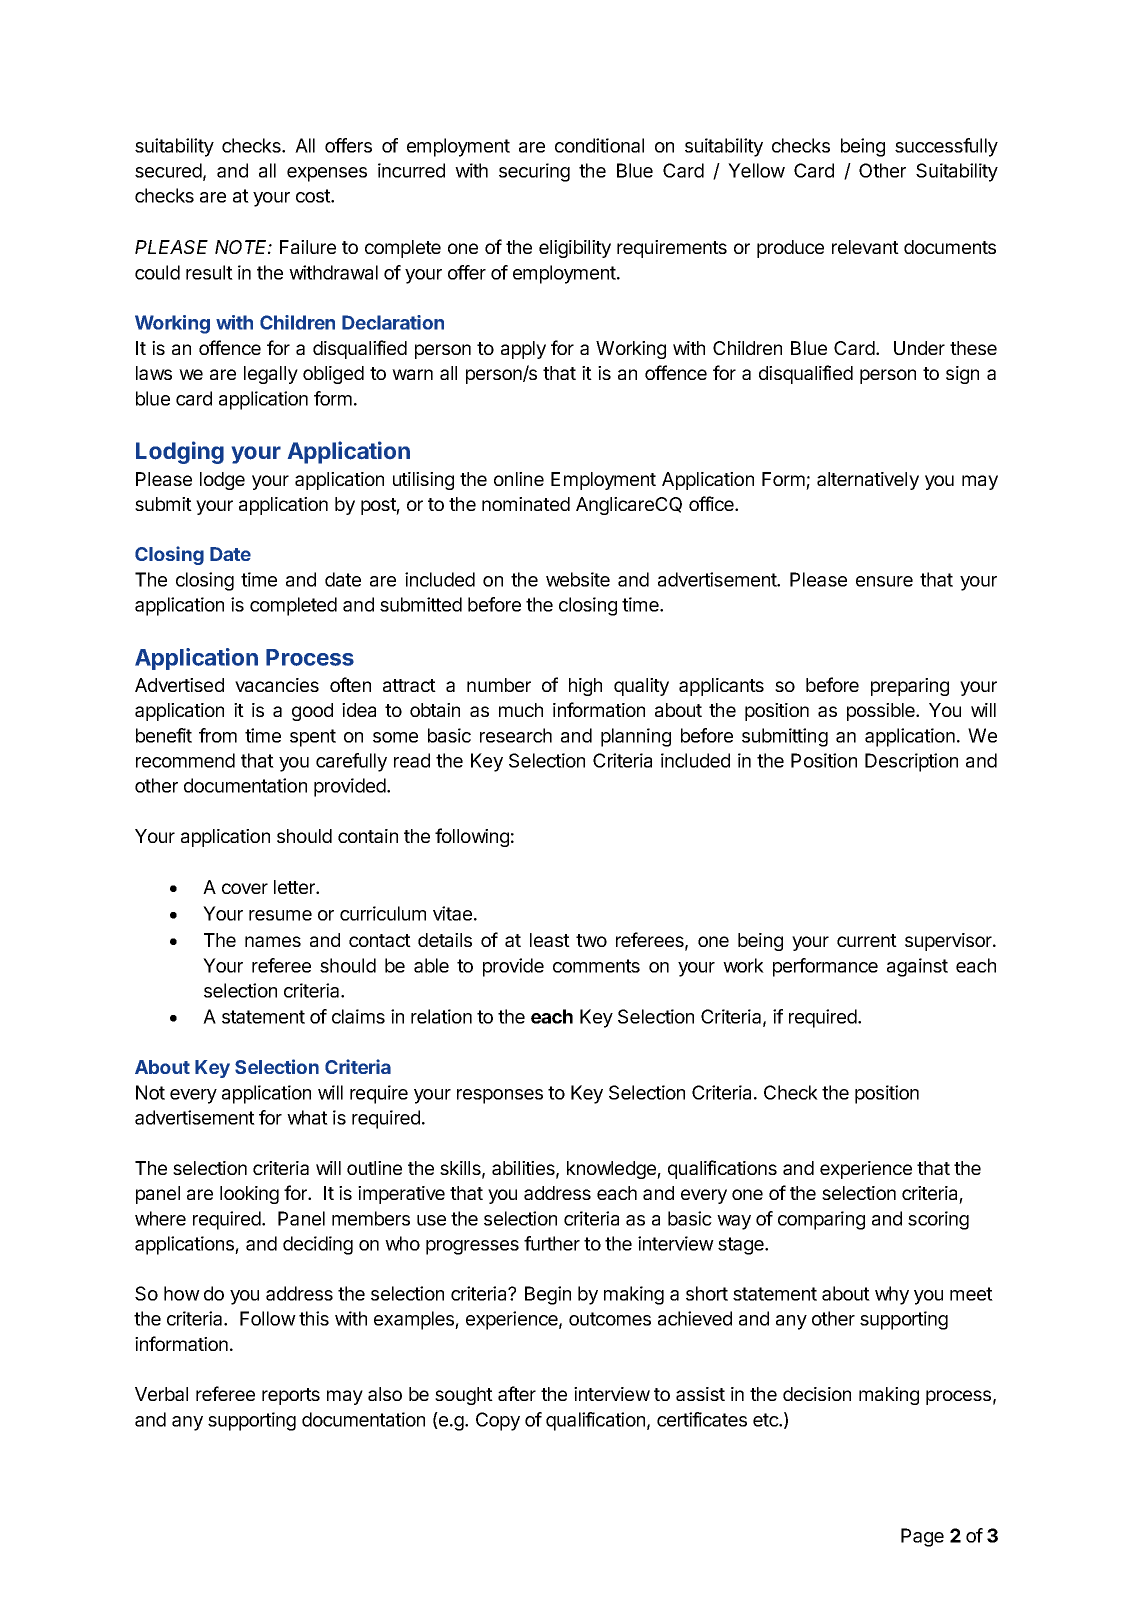  What do you see at coordinates (291, 1396) in the screenshot?
I see `reports` at bounding box center [291, 1396].
